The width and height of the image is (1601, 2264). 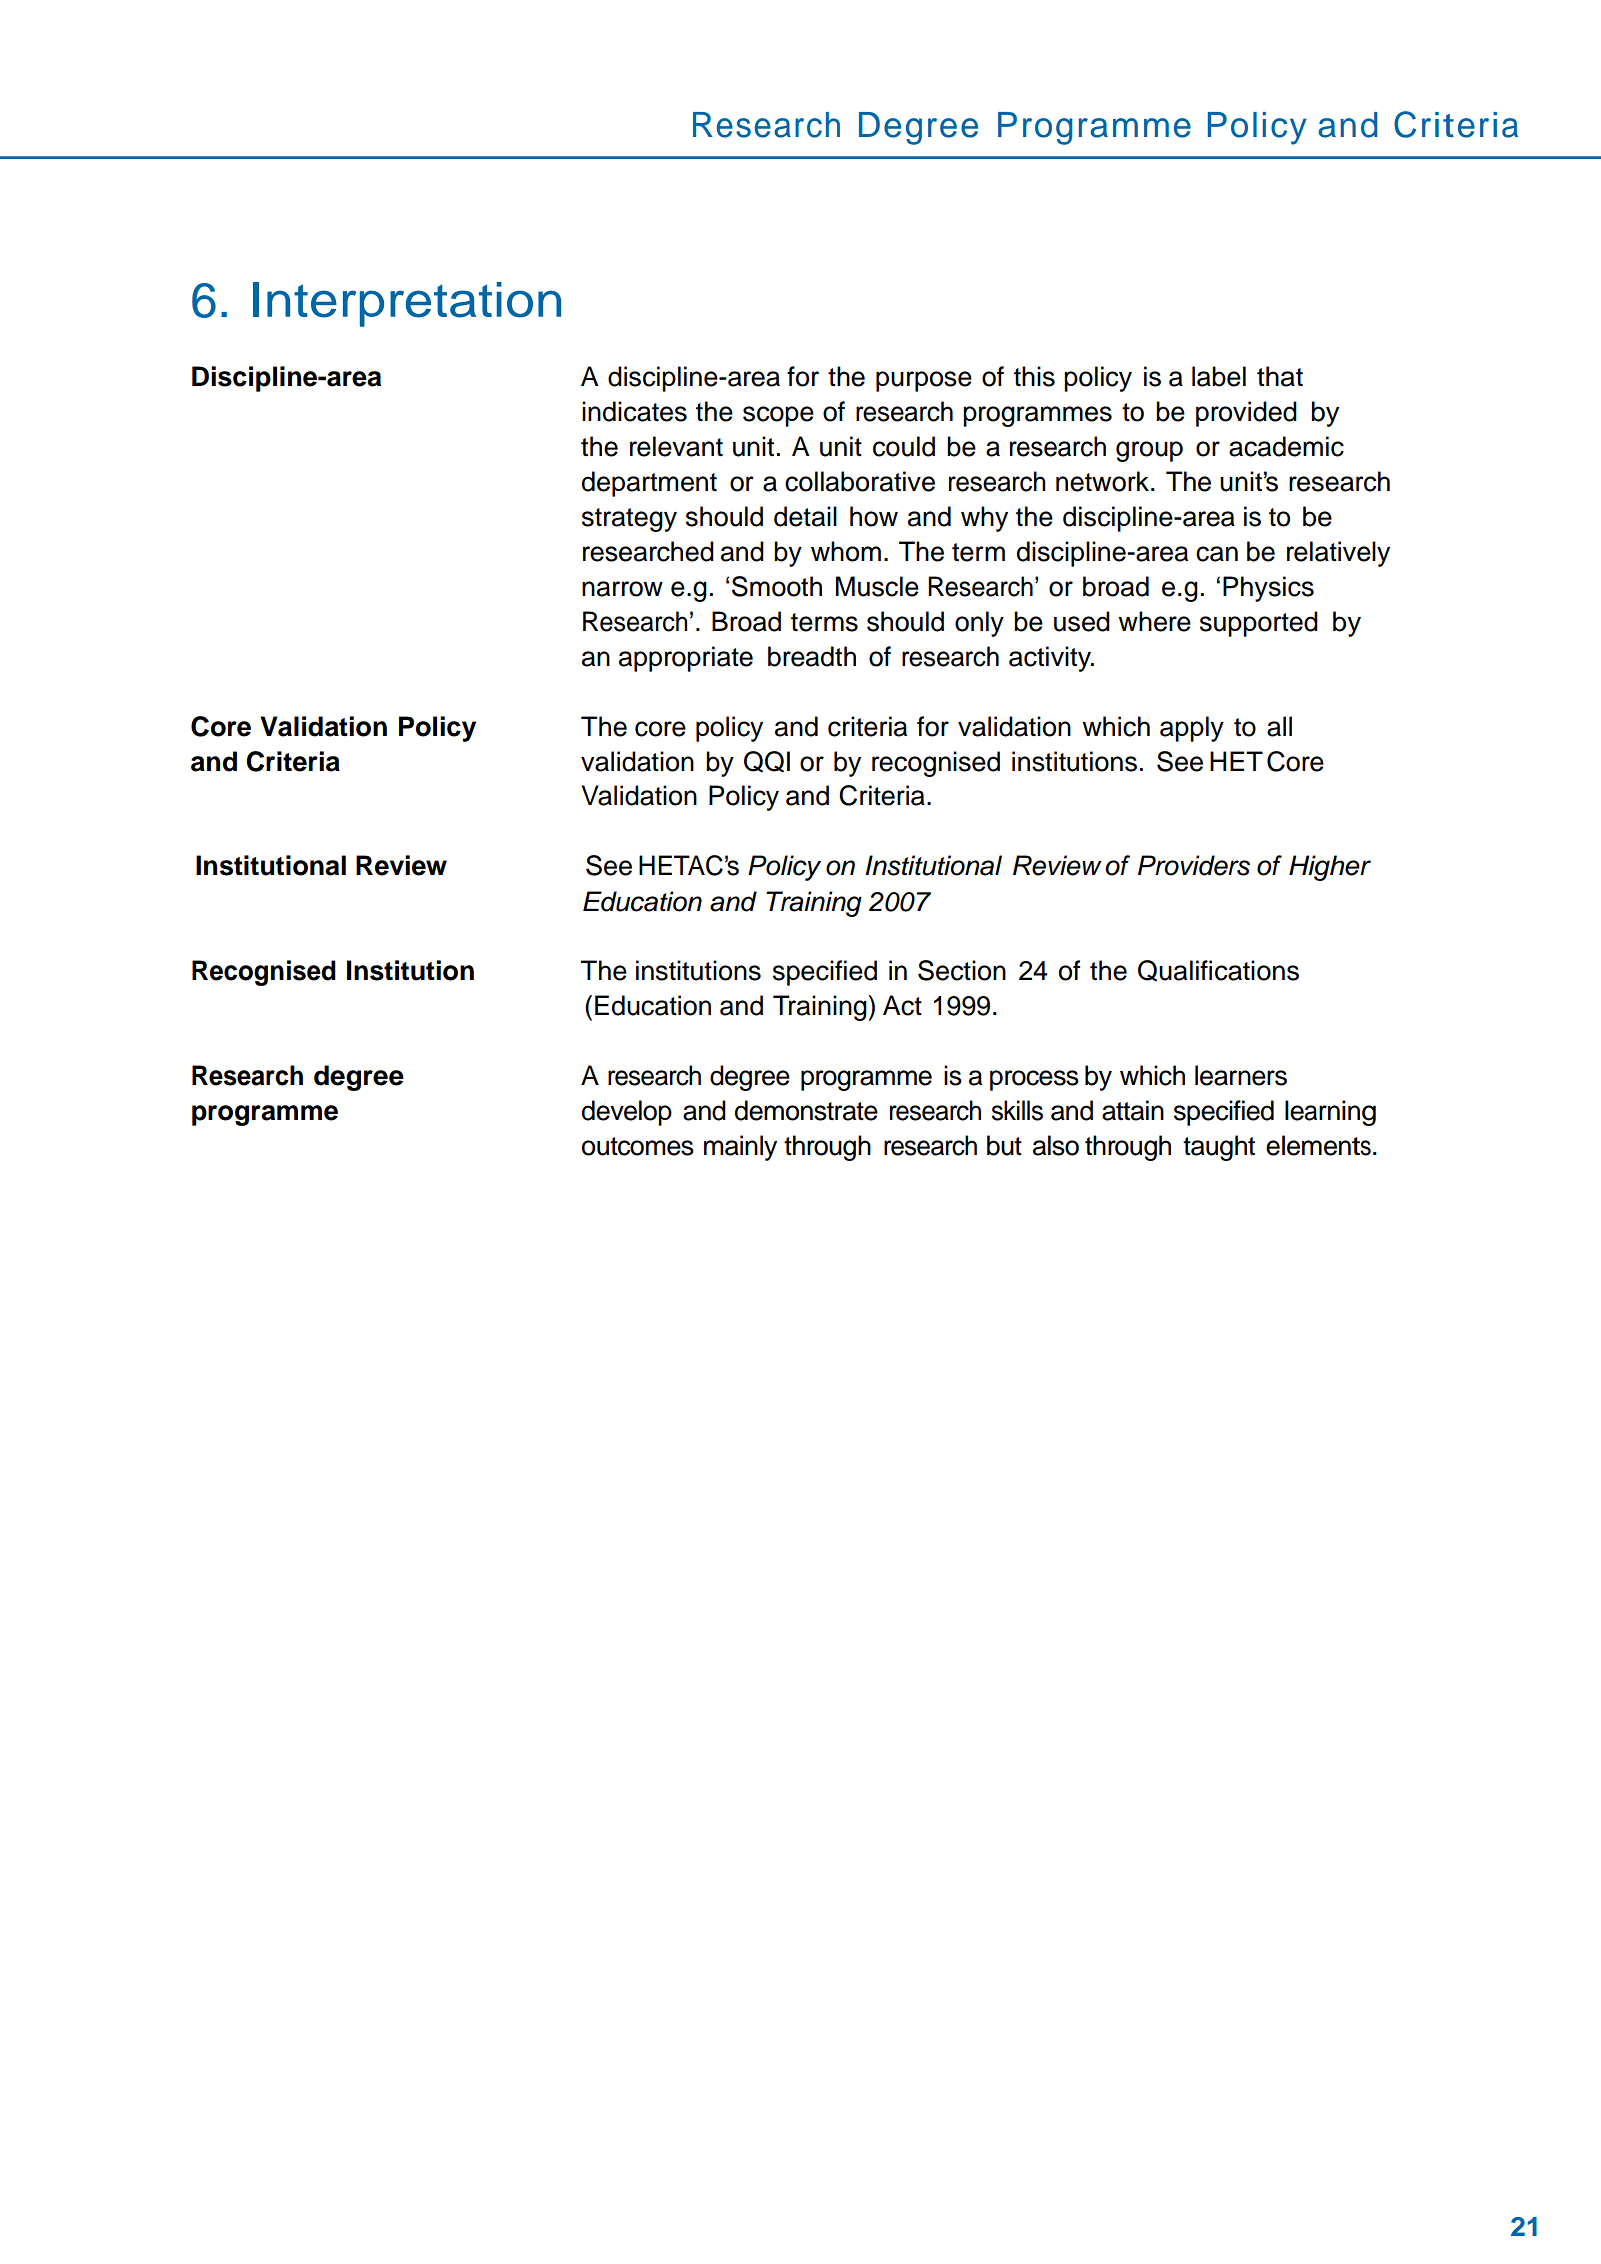 I want to click on label, so click(x=1219, y=376).
